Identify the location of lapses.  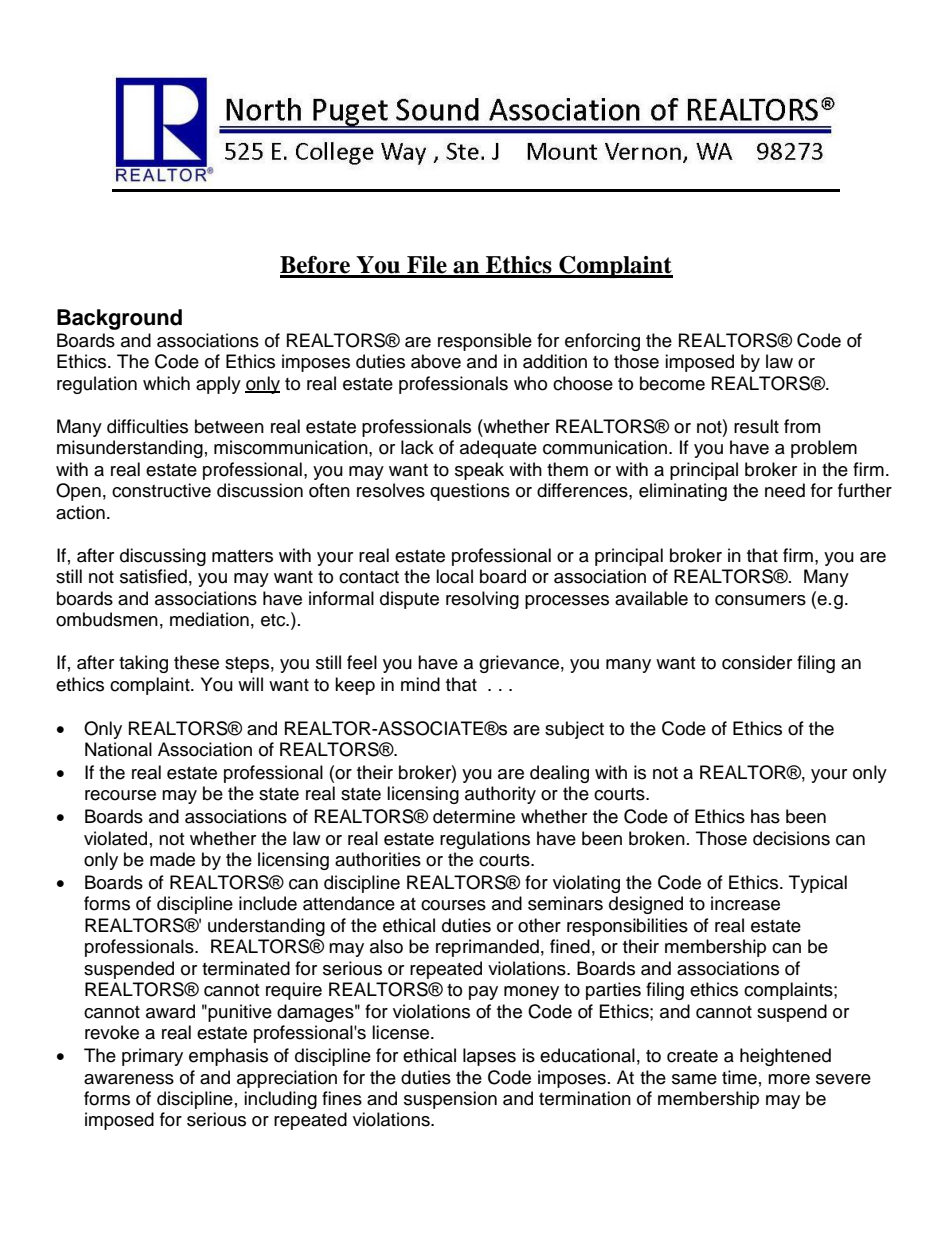
(489, 1057).
